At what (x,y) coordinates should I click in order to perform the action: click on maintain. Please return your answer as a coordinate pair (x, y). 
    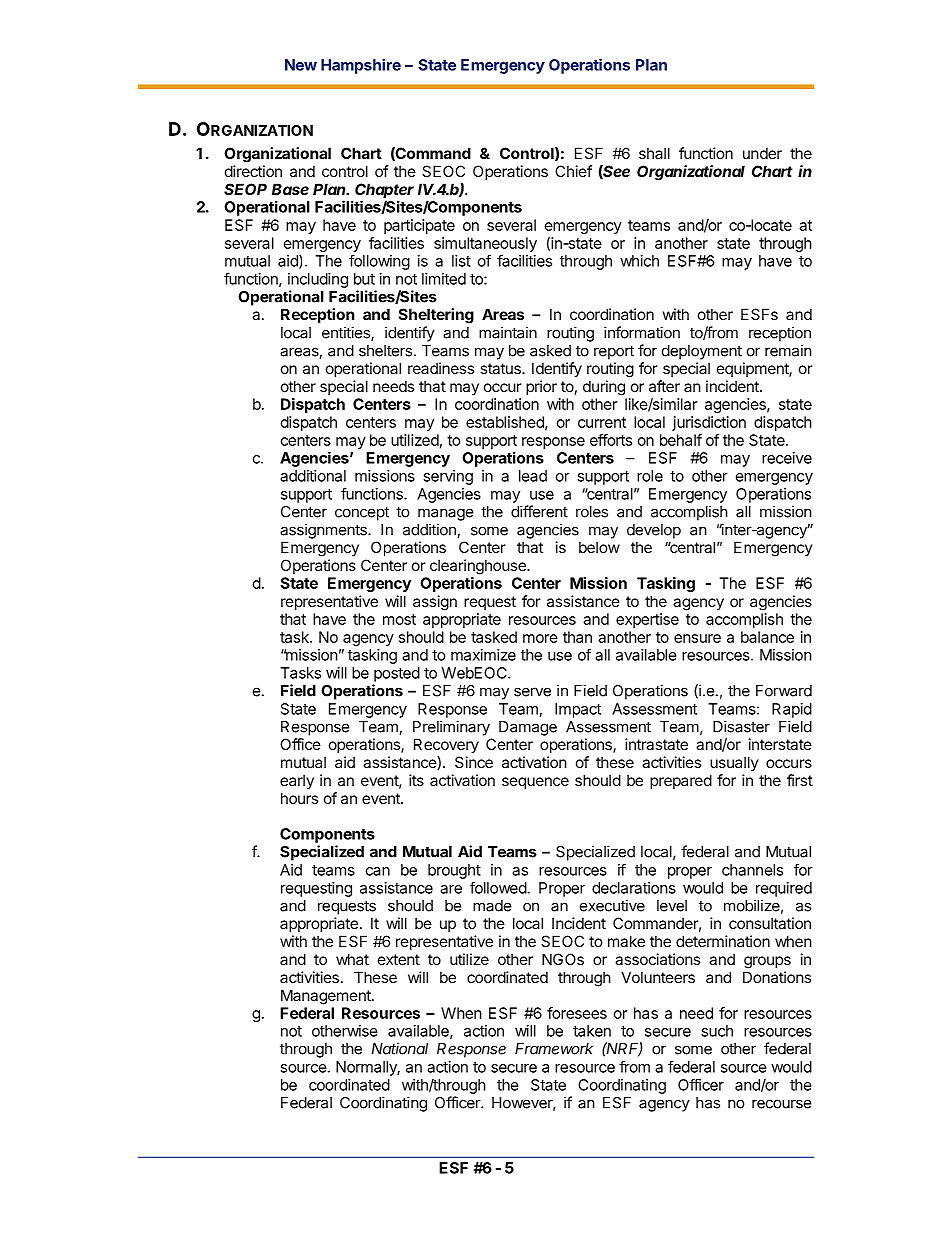
    Looking at the image, I should click on (508, 332).
